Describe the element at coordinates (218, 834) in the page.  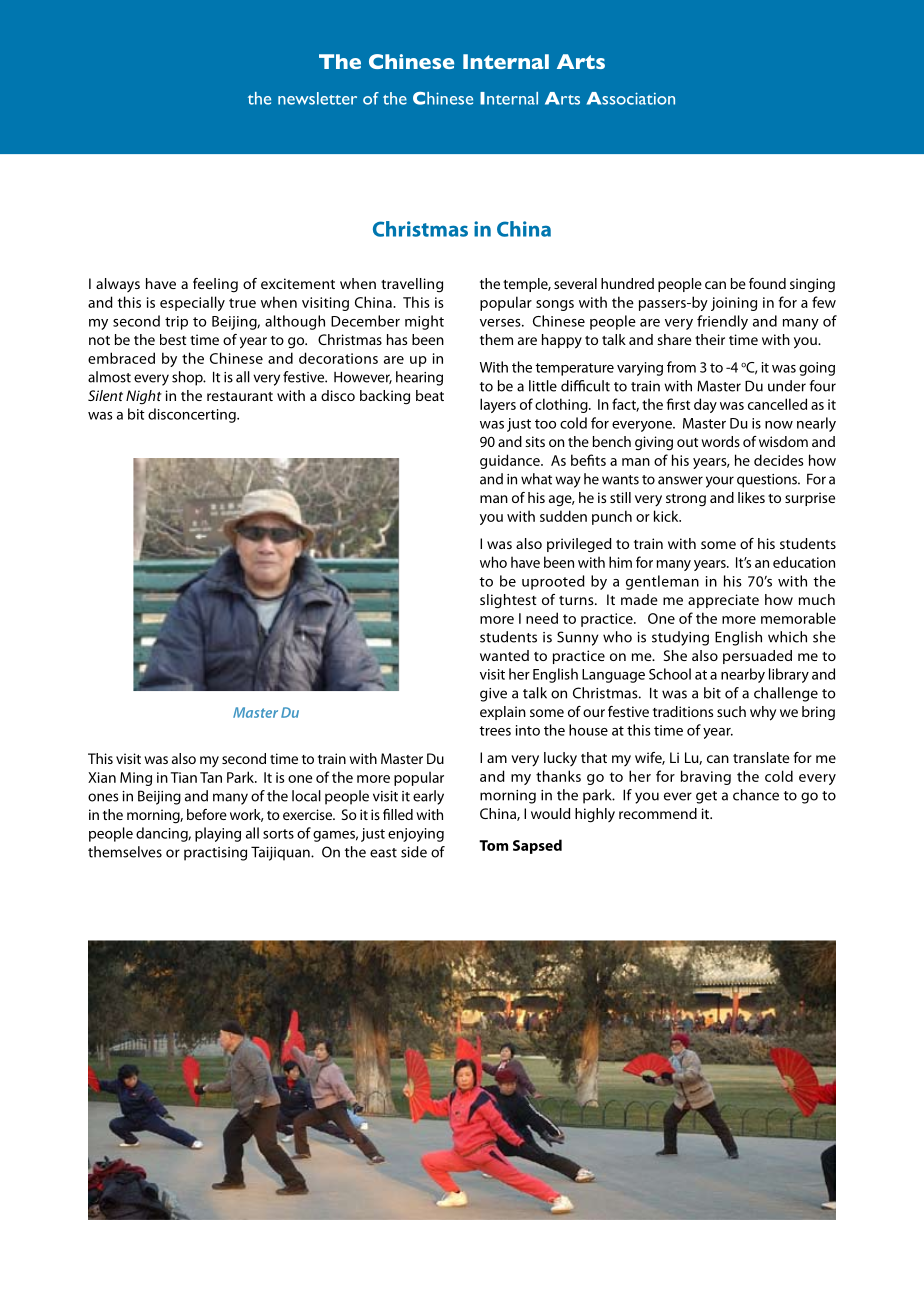
I see `playing` at that location.
